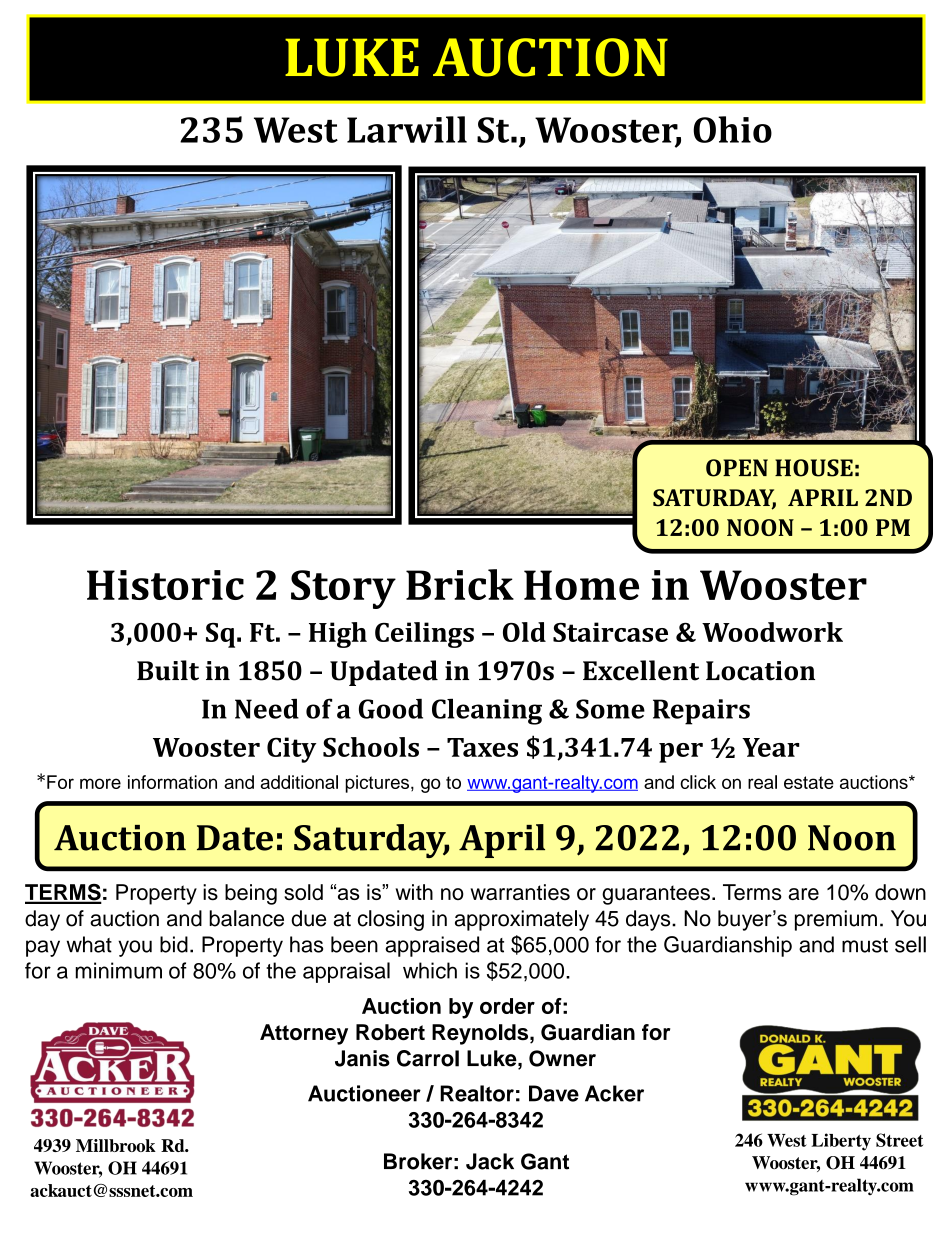 The image size is (952, 1233). Describe the element at coordinates (809, 782) in the document. I see `estate` at that location.
